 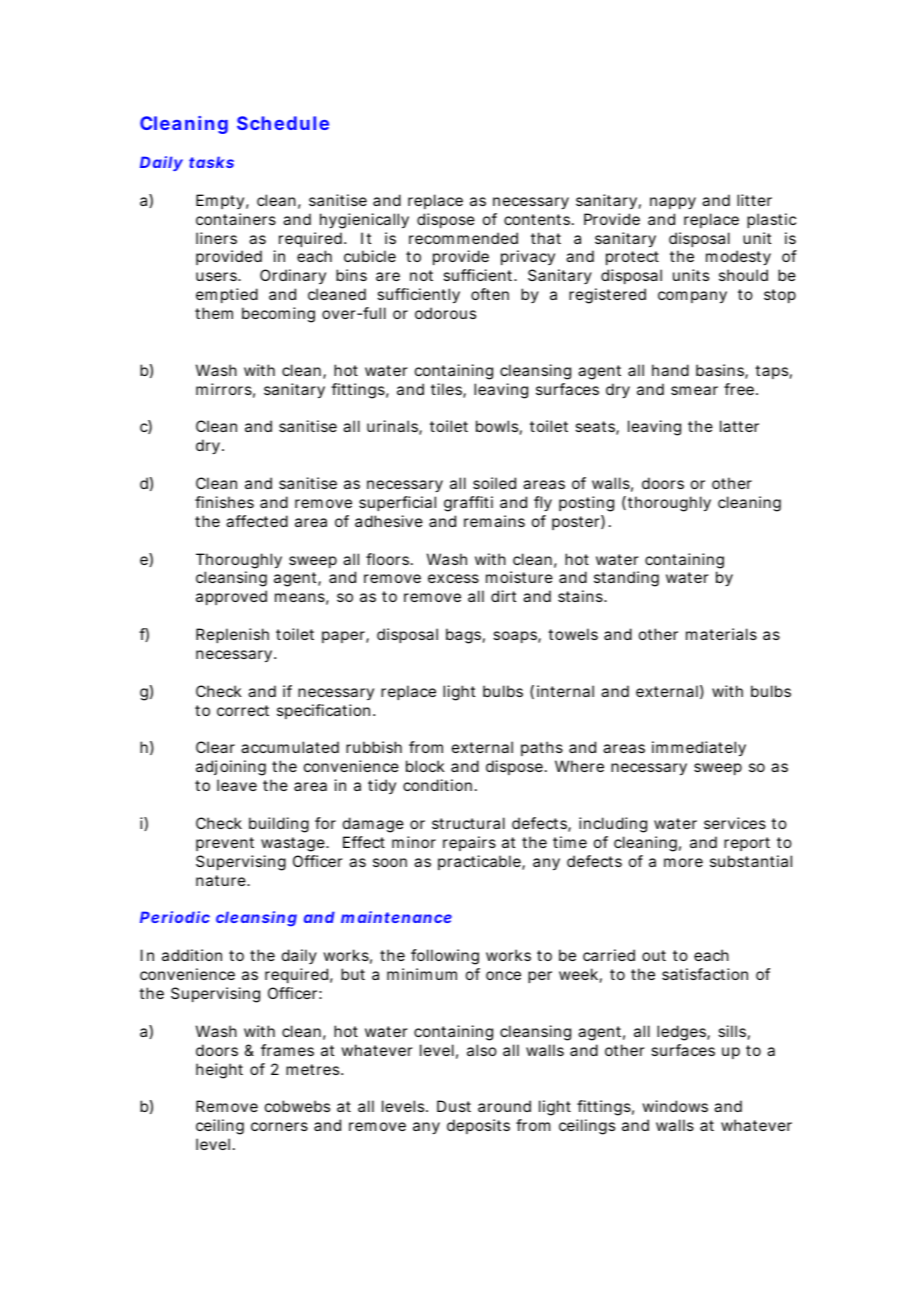 I want to click on leave, so click(x=237, y=785).
